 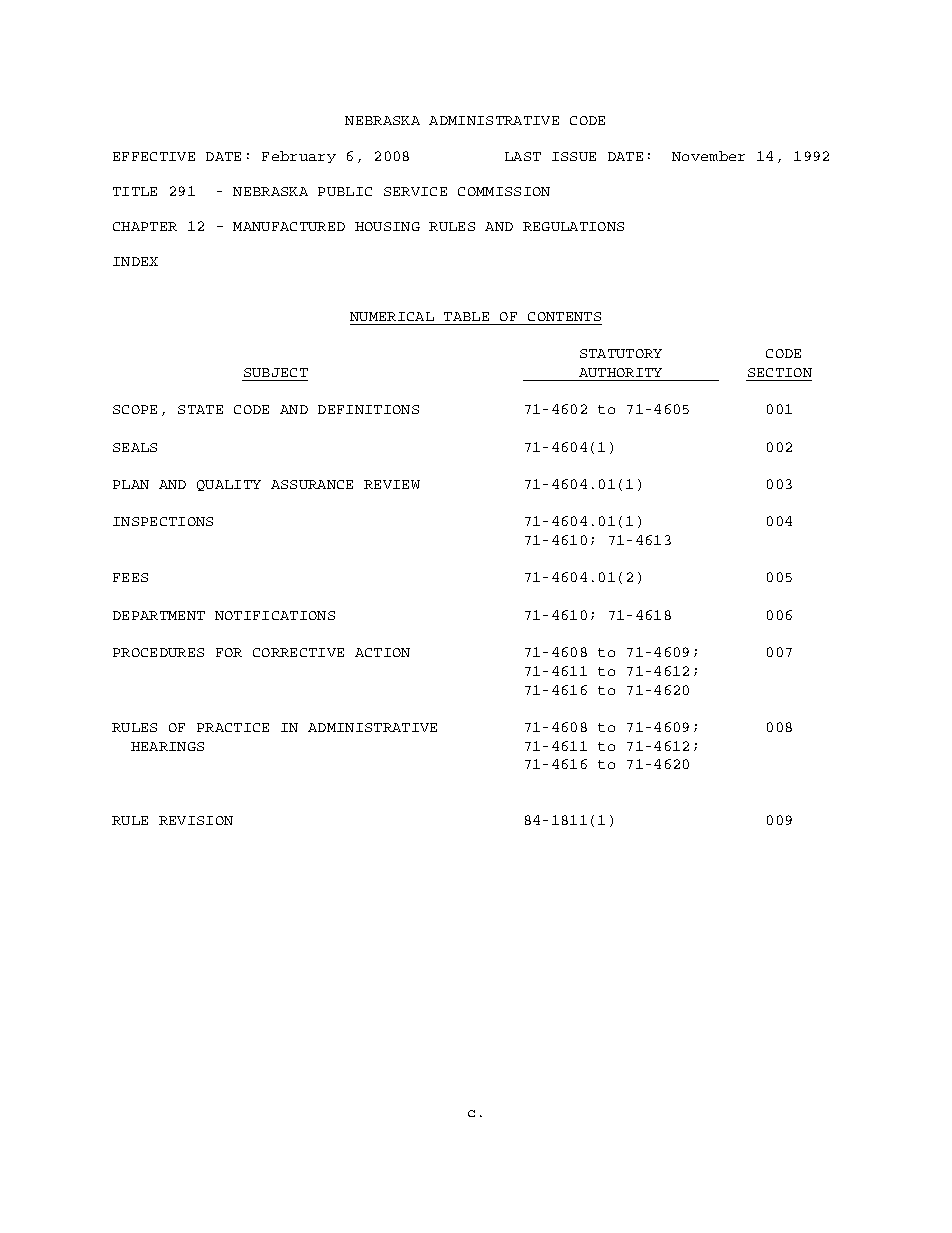 I want to click on REVIEW, so click(x=392, y=484).
